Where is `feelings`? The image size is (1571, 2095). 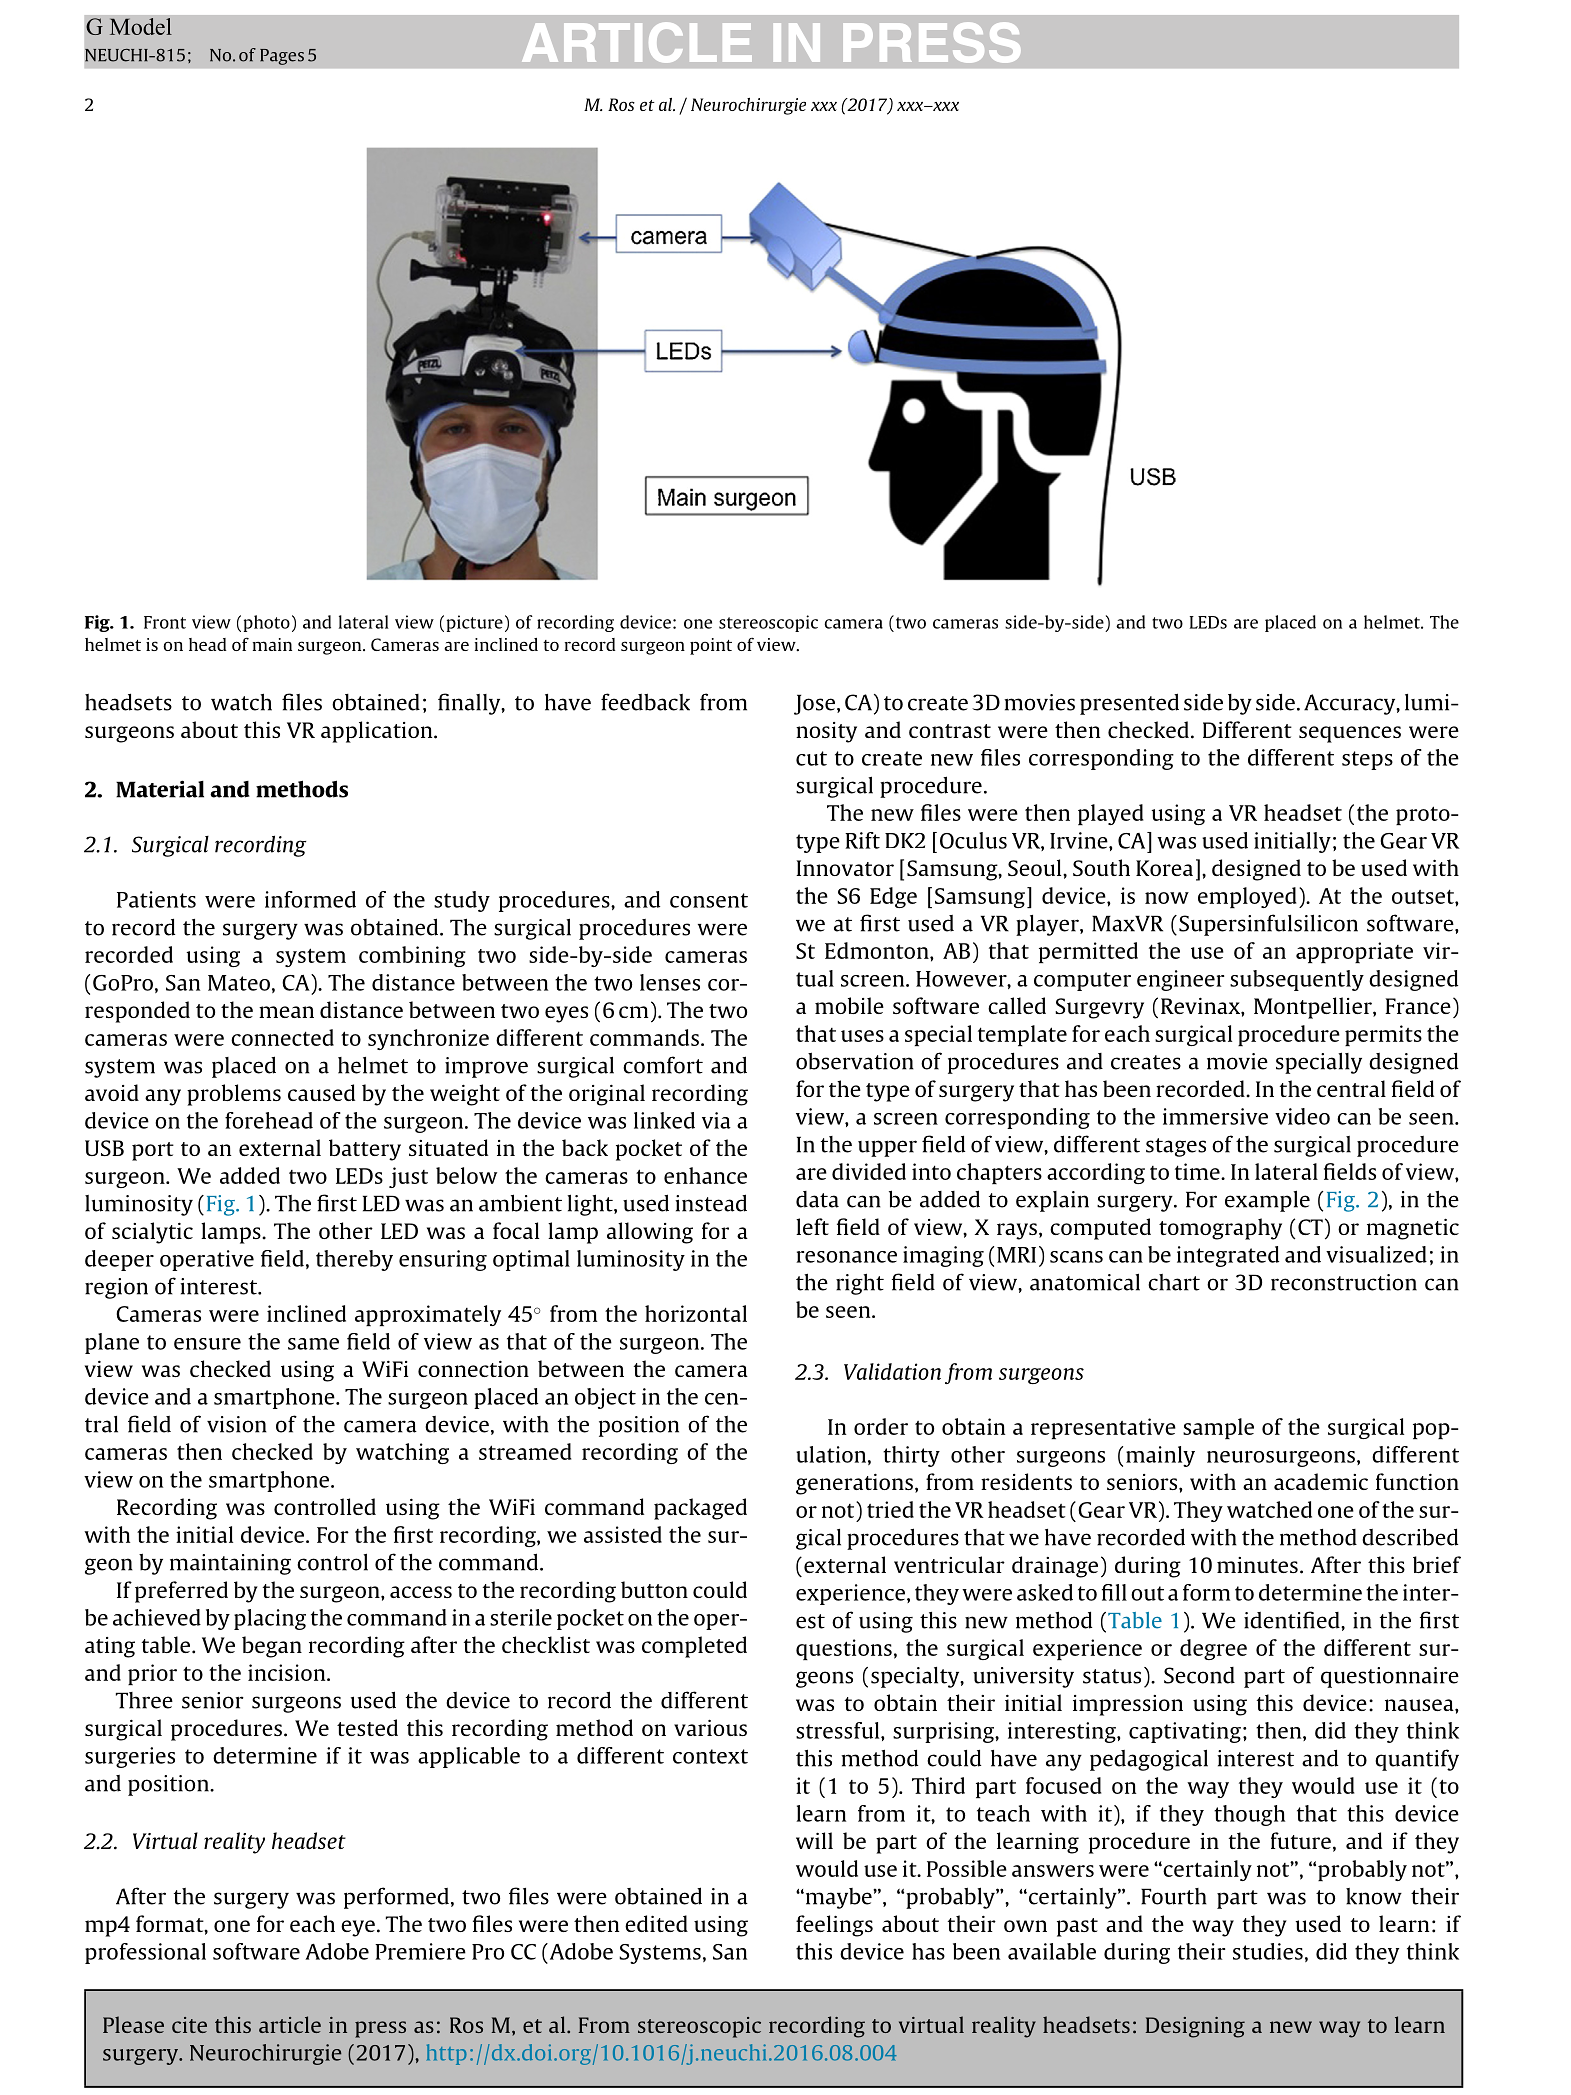 feelings is located at coordinates (834, 1926).
